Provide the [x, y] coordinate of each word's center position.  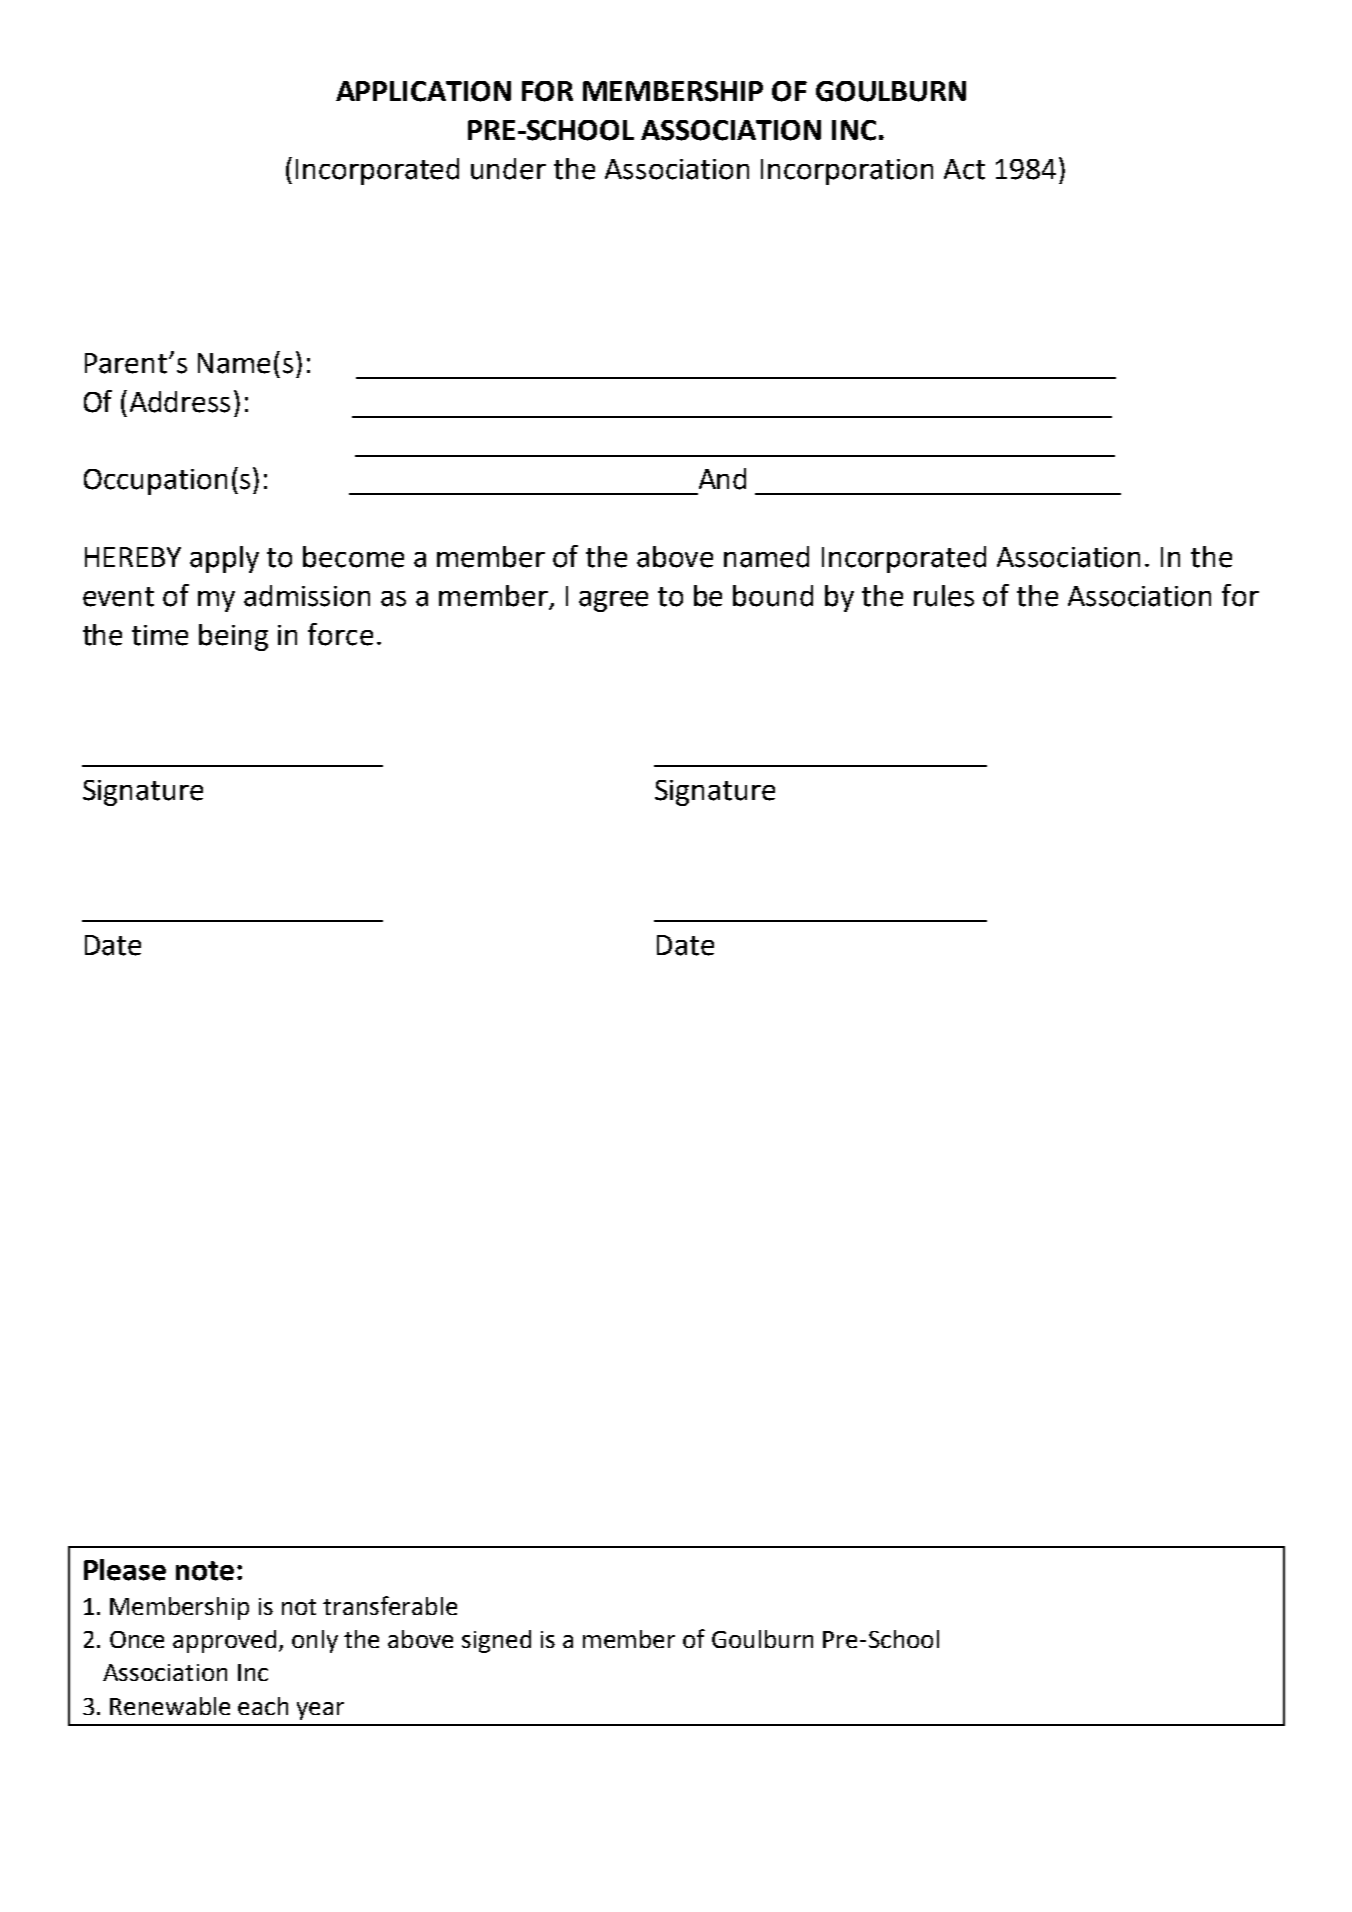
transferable [390, 1605]
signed [496, 1641]
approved [224, 1641]
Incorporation [847, 172]
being [233, 637]
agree [613, 601]
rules [944, 596]
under [508, 169]
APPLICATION [423, 91]
